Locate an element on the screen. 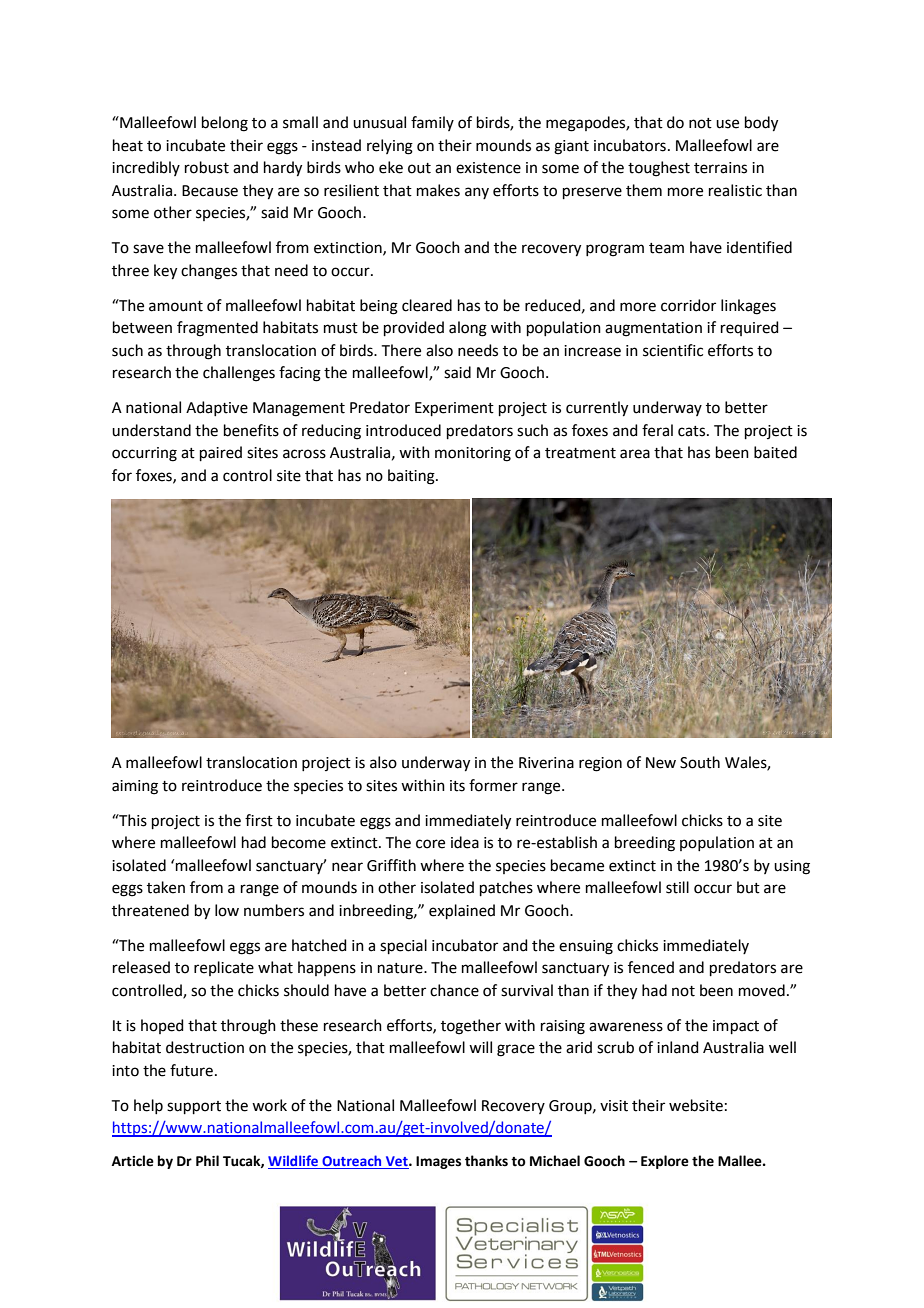  monitoring is located at coordinates (473, 454).
